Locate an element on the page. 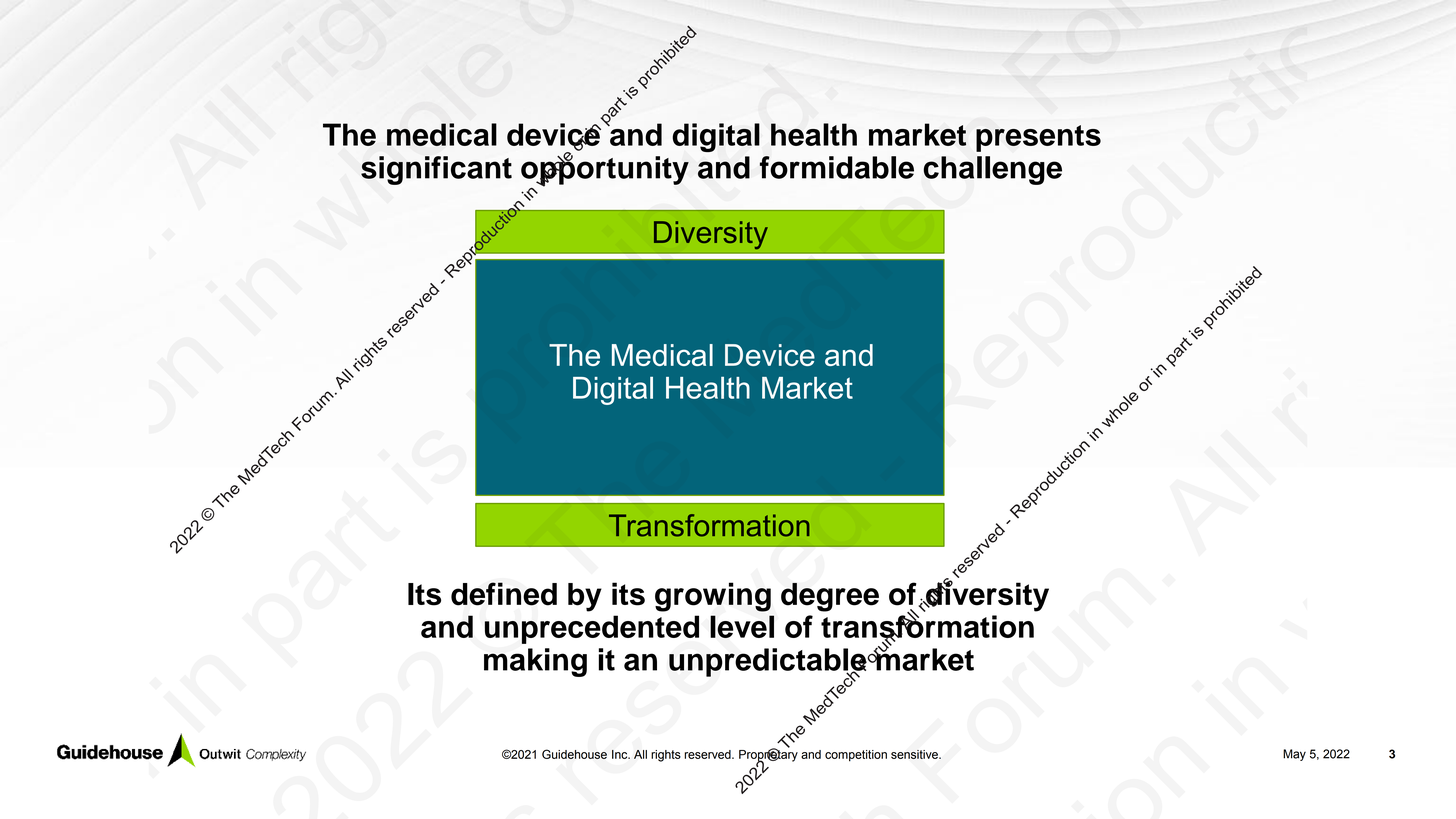  opportunity is located at coordinates (605, 170).
